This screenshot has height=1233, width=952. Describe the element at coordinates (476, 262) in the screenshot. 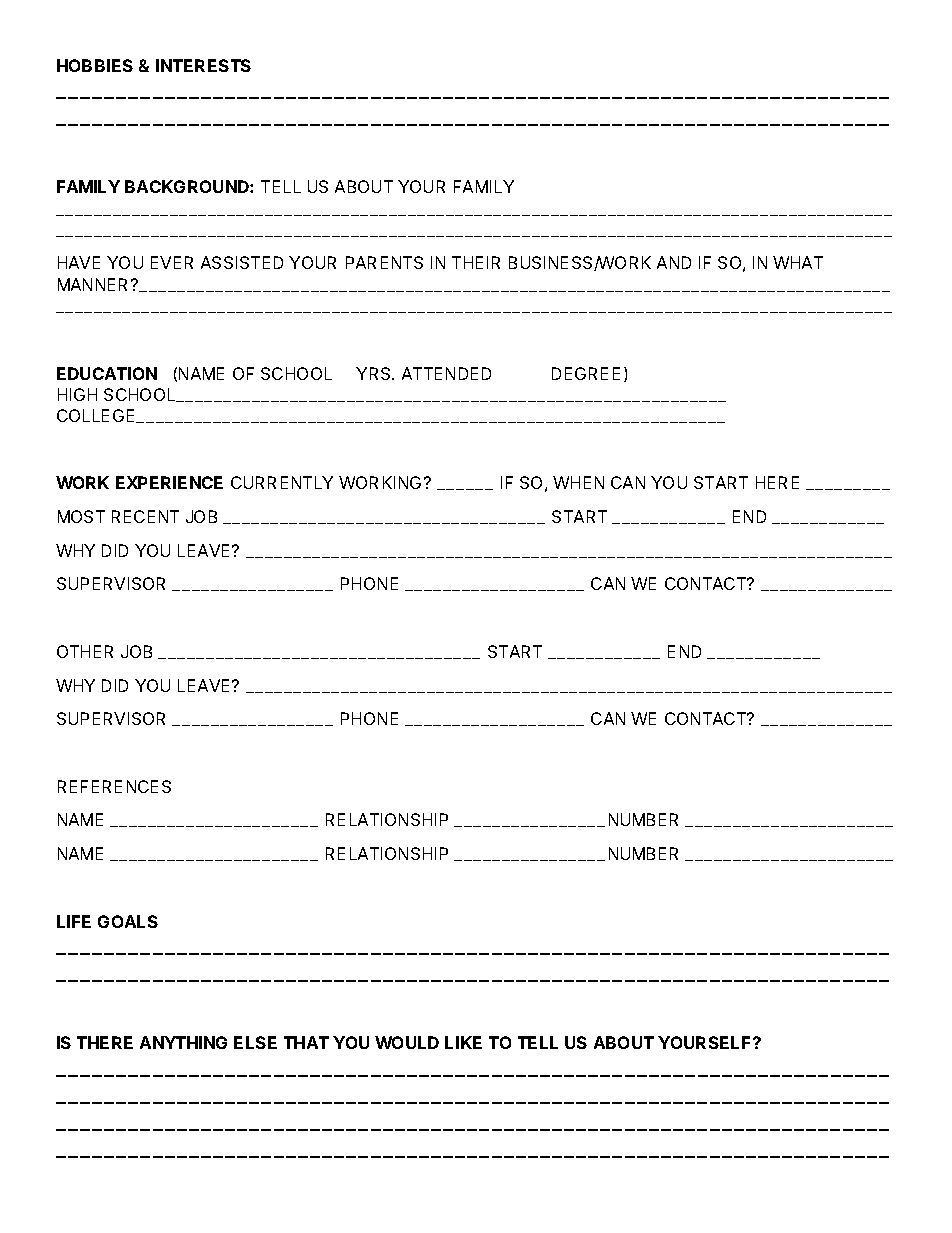

I see `THEIR` at that location.
